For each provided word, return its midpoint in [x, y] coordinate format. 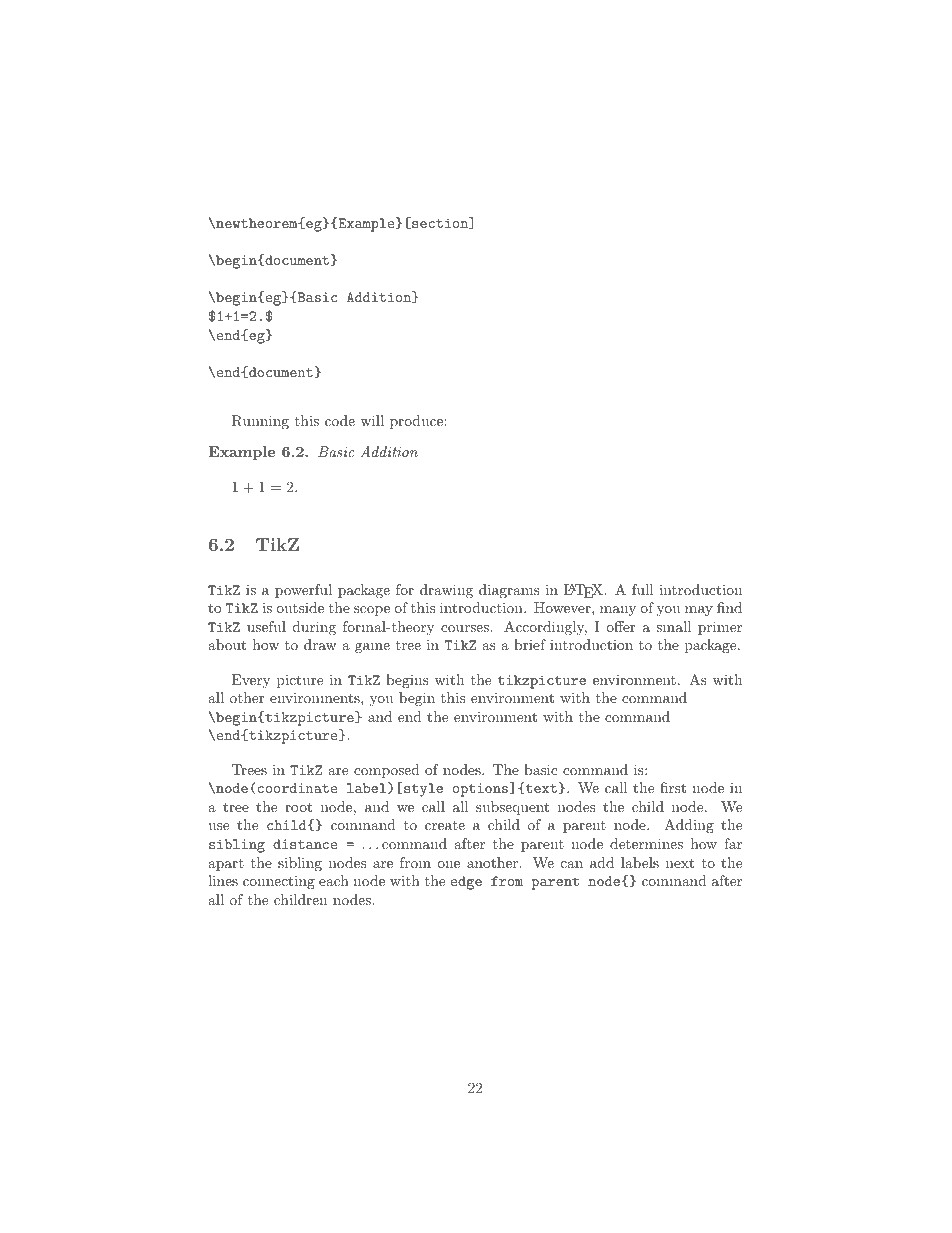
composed [387, 771]
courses [466, 628]
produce [417, 422]
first [673, 787]
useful [266, 626]
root [298, 807]
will [372, 420]
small [673, 626]
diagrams [509, 591]
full [643, 589]
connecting [279, 882]
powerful [303, 591]
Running [260, 422]
